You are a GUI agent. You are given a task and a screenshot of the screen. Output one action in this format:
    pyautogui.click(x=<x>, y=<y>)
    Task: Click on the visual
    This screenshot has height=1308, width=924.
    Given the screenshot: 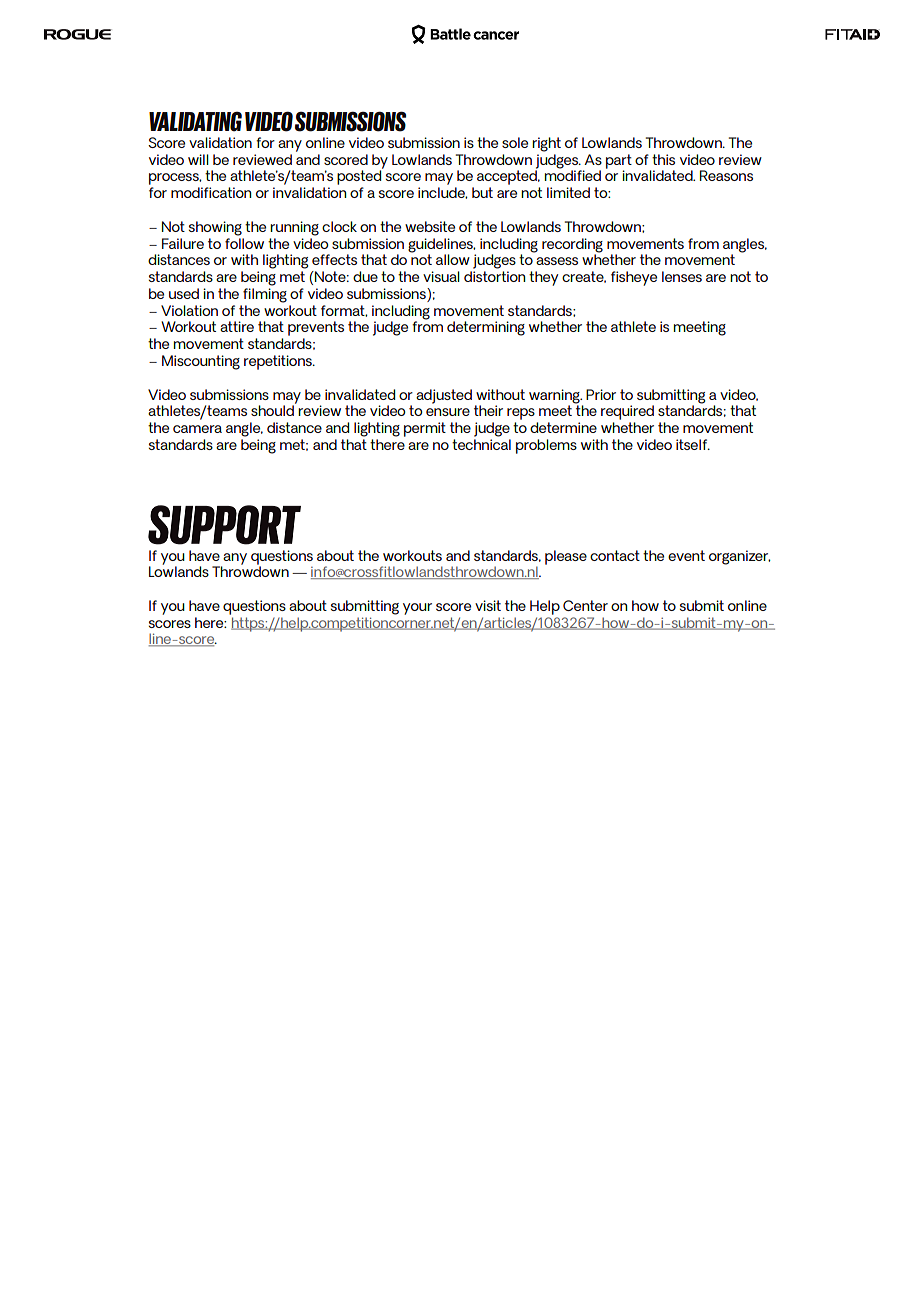 What is the action you would take?
    pyautogui.click(x=441, y=276)
